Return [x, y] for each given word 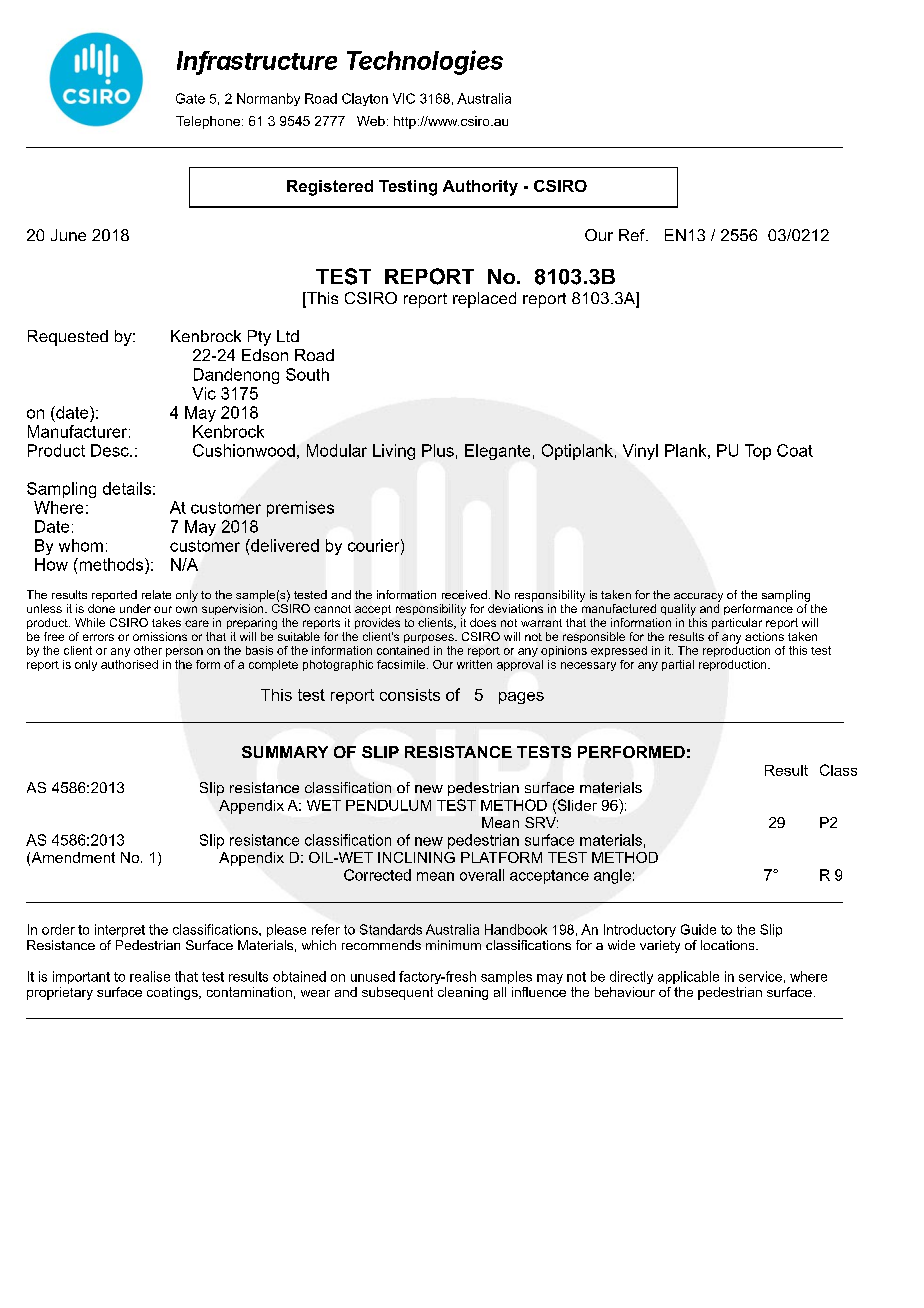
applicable [688, 977]
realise [150, 976]
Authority [480, 188]
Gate [190, 98]
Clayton [365, 99]
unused [373, 976]
